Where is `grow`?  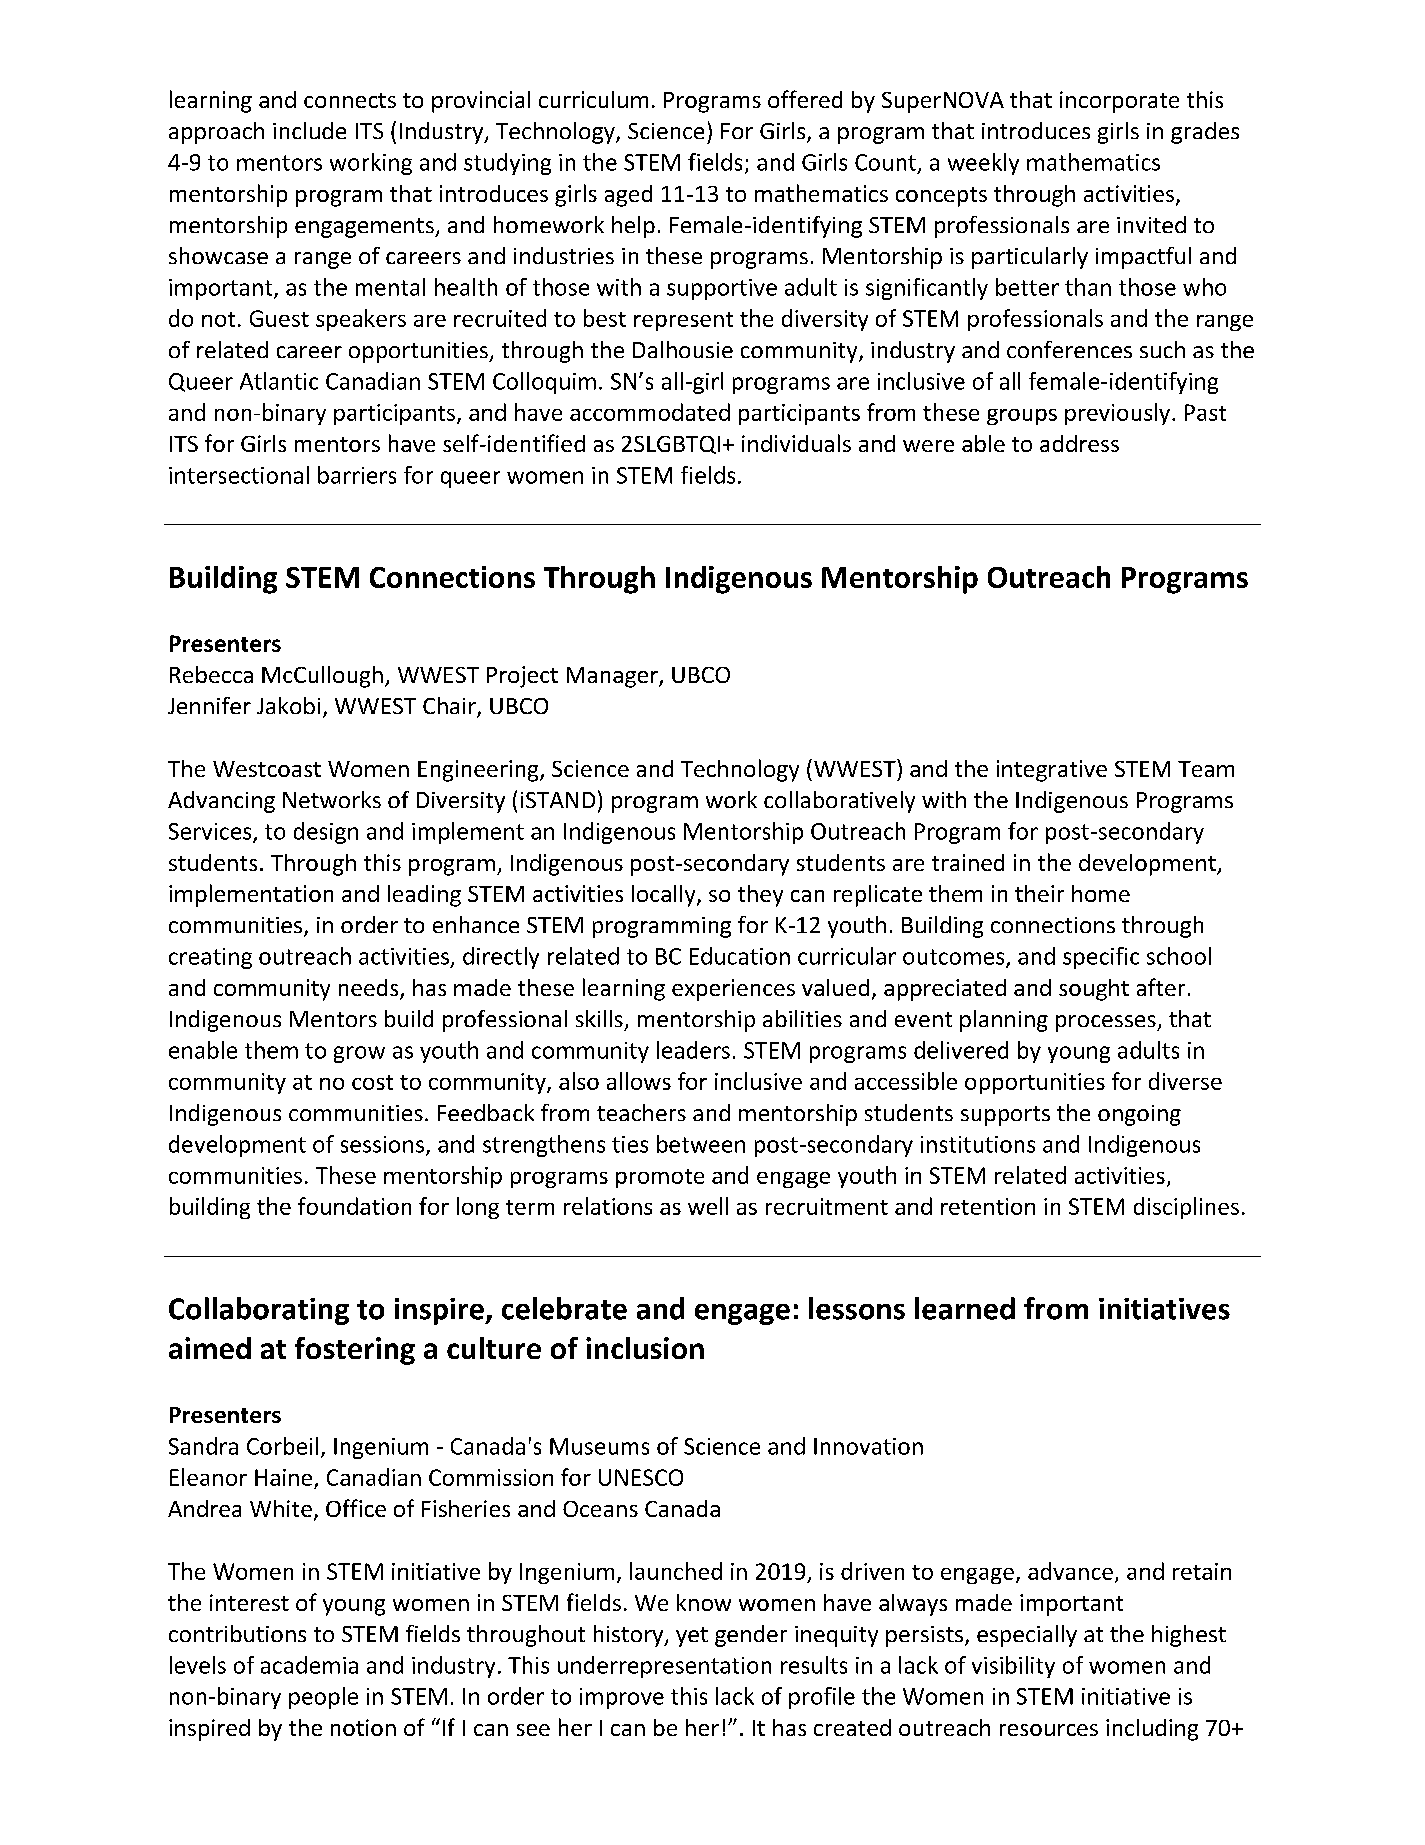
grow is located at coordinates (359, 1054).
